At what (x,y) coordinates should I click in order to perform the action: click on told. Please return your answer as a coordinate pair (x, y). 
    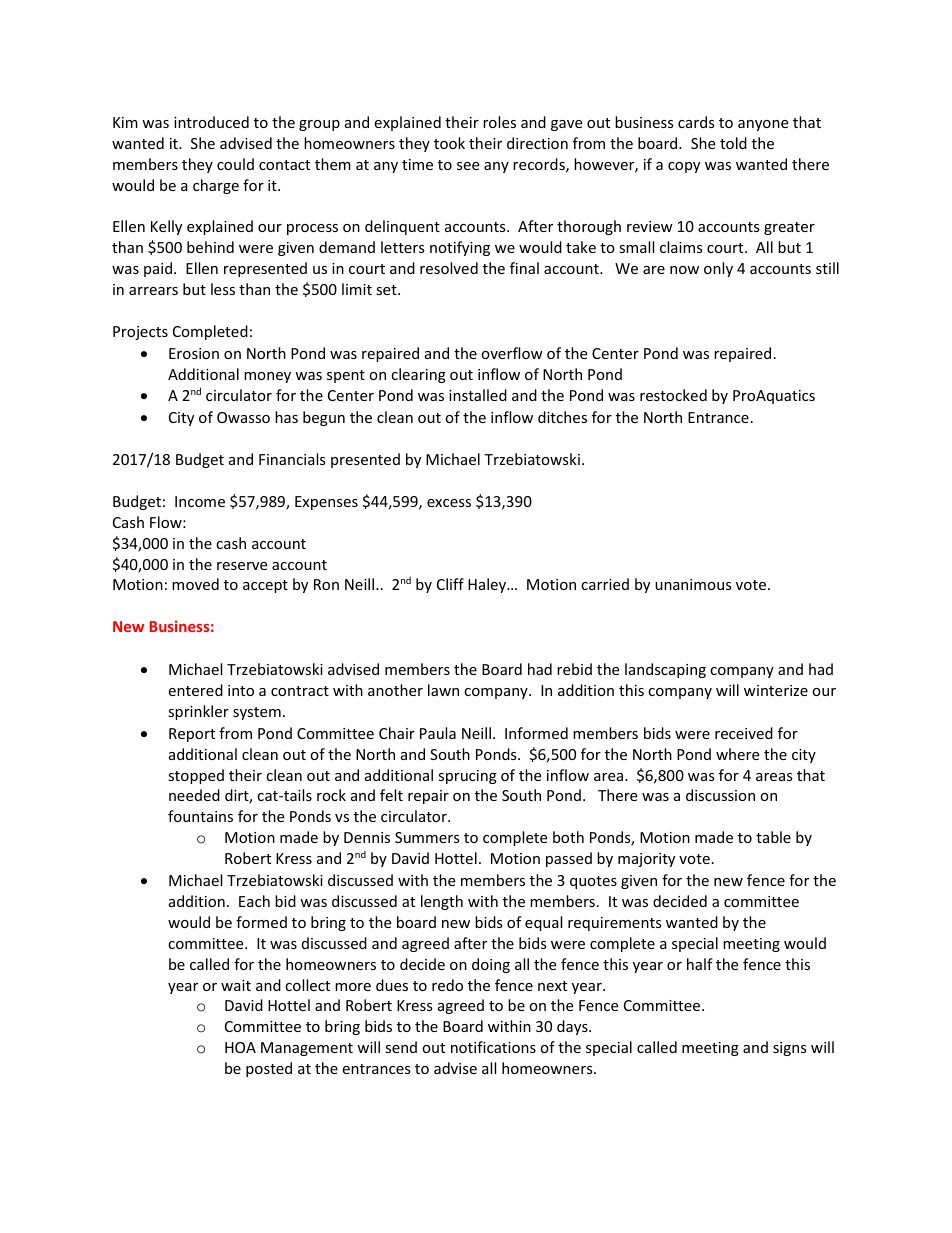
    Looking at the image, I should click on (733, 143).
